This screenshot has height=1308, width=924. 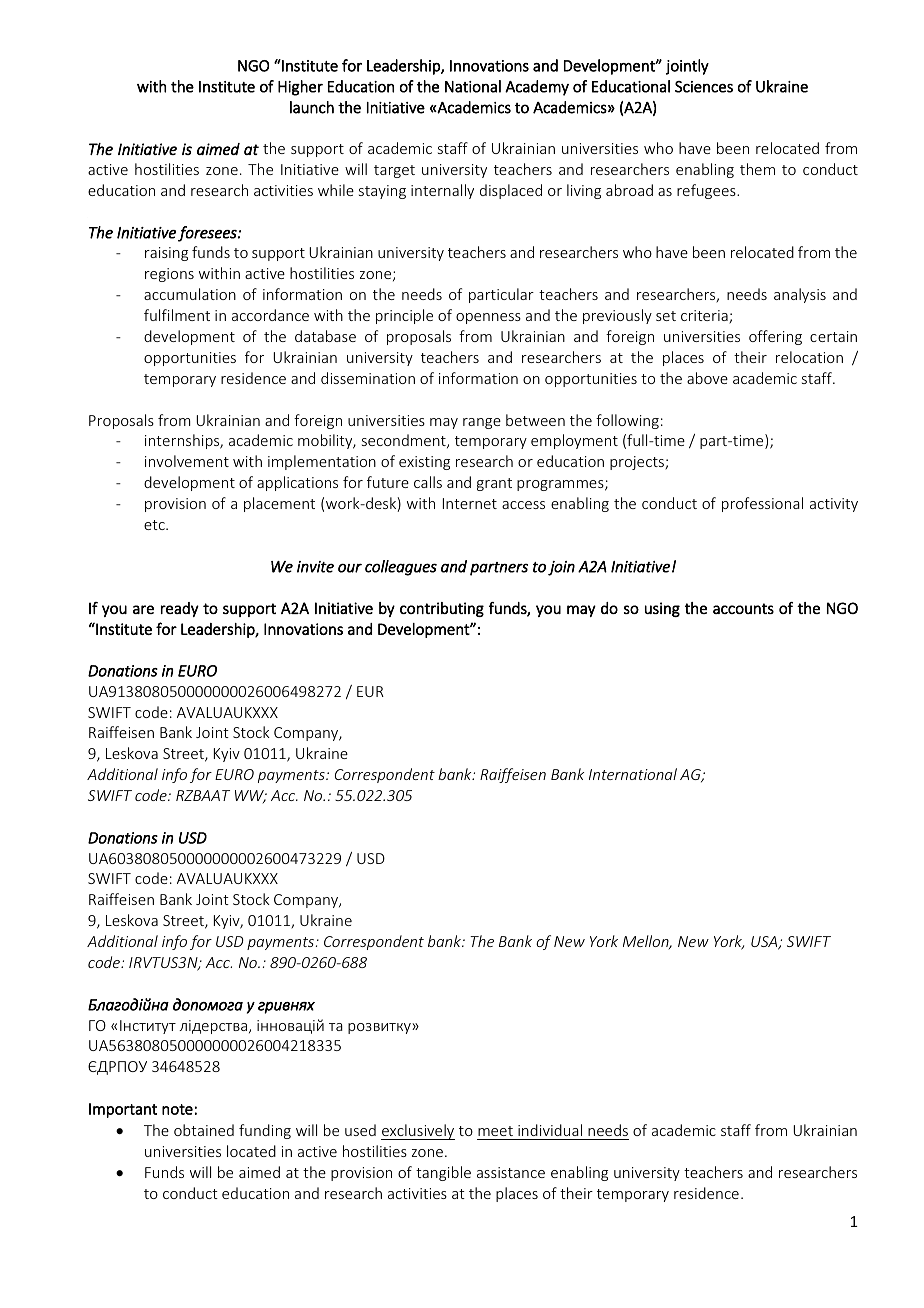 I want to click on contributing, so click(x=442, y=609).
